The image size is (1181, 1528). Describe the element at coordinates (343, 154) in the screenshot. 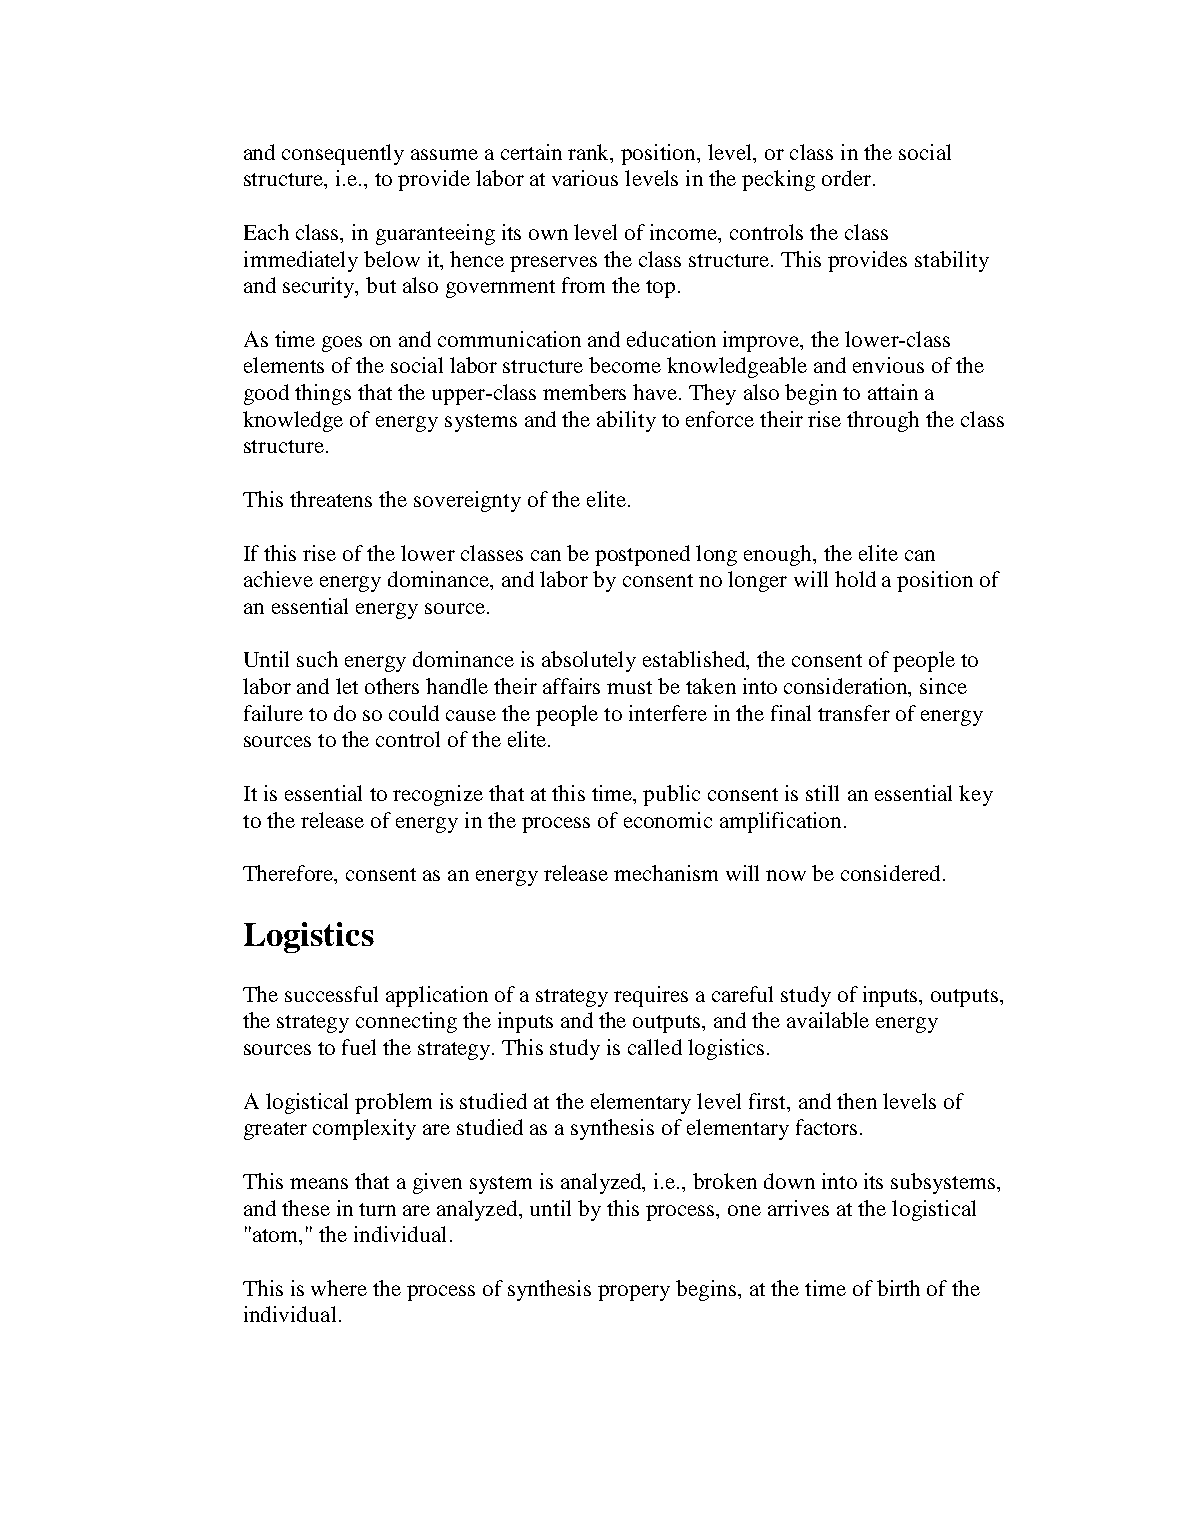

I see `consequently` at that location.
